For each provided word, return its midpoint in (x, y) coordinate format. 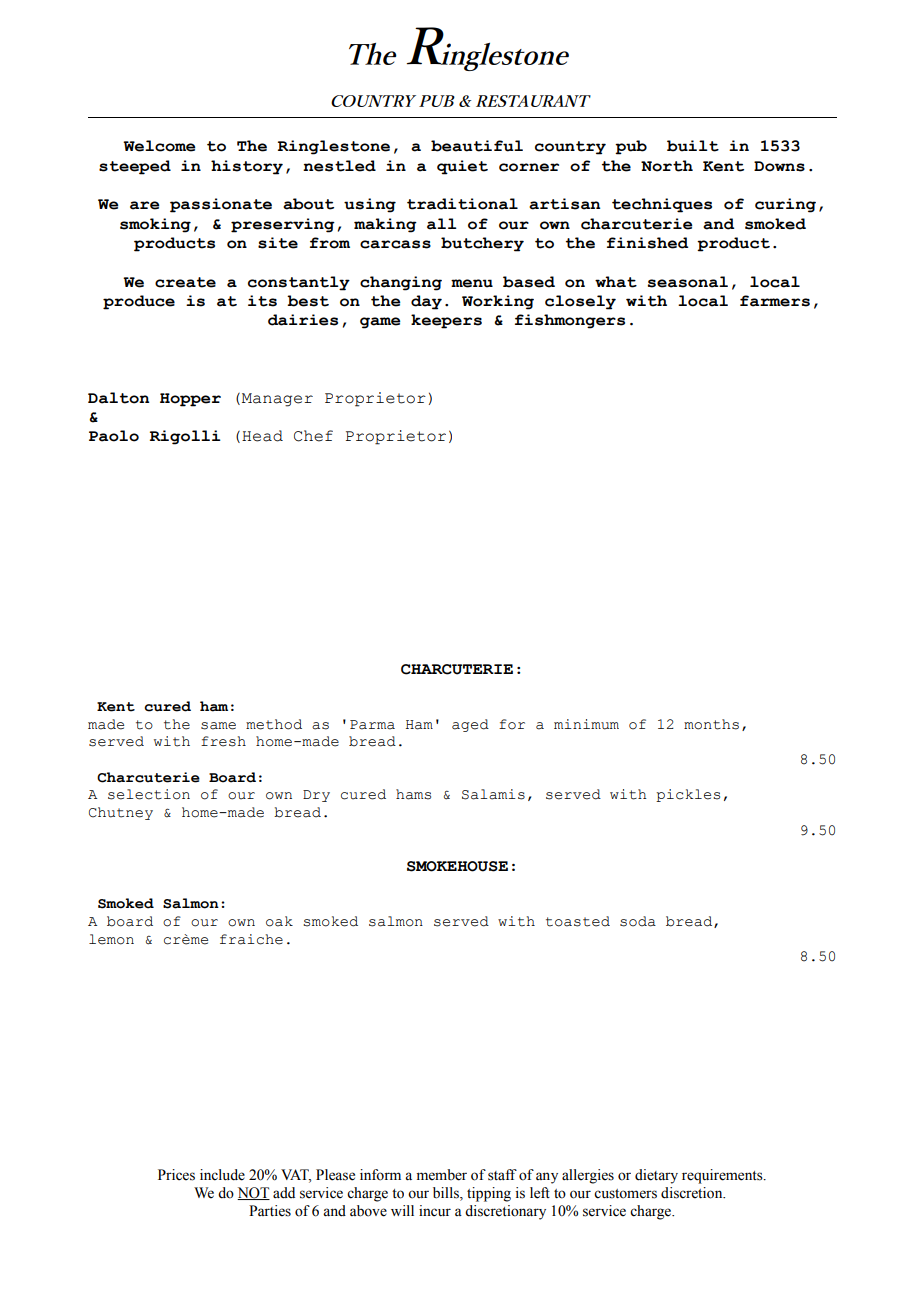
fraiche (251, 939)
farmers (775, 301)
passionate (221, 205)
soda (638, 921)
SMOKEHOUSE (457, 866)
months (711, 724)
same (218, 726)
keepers (446, 321)
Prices (176, 1175)
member (442, 1175)
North (667, 166)
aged (470, 725)
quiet (462, 167)
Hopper (190, 400)
